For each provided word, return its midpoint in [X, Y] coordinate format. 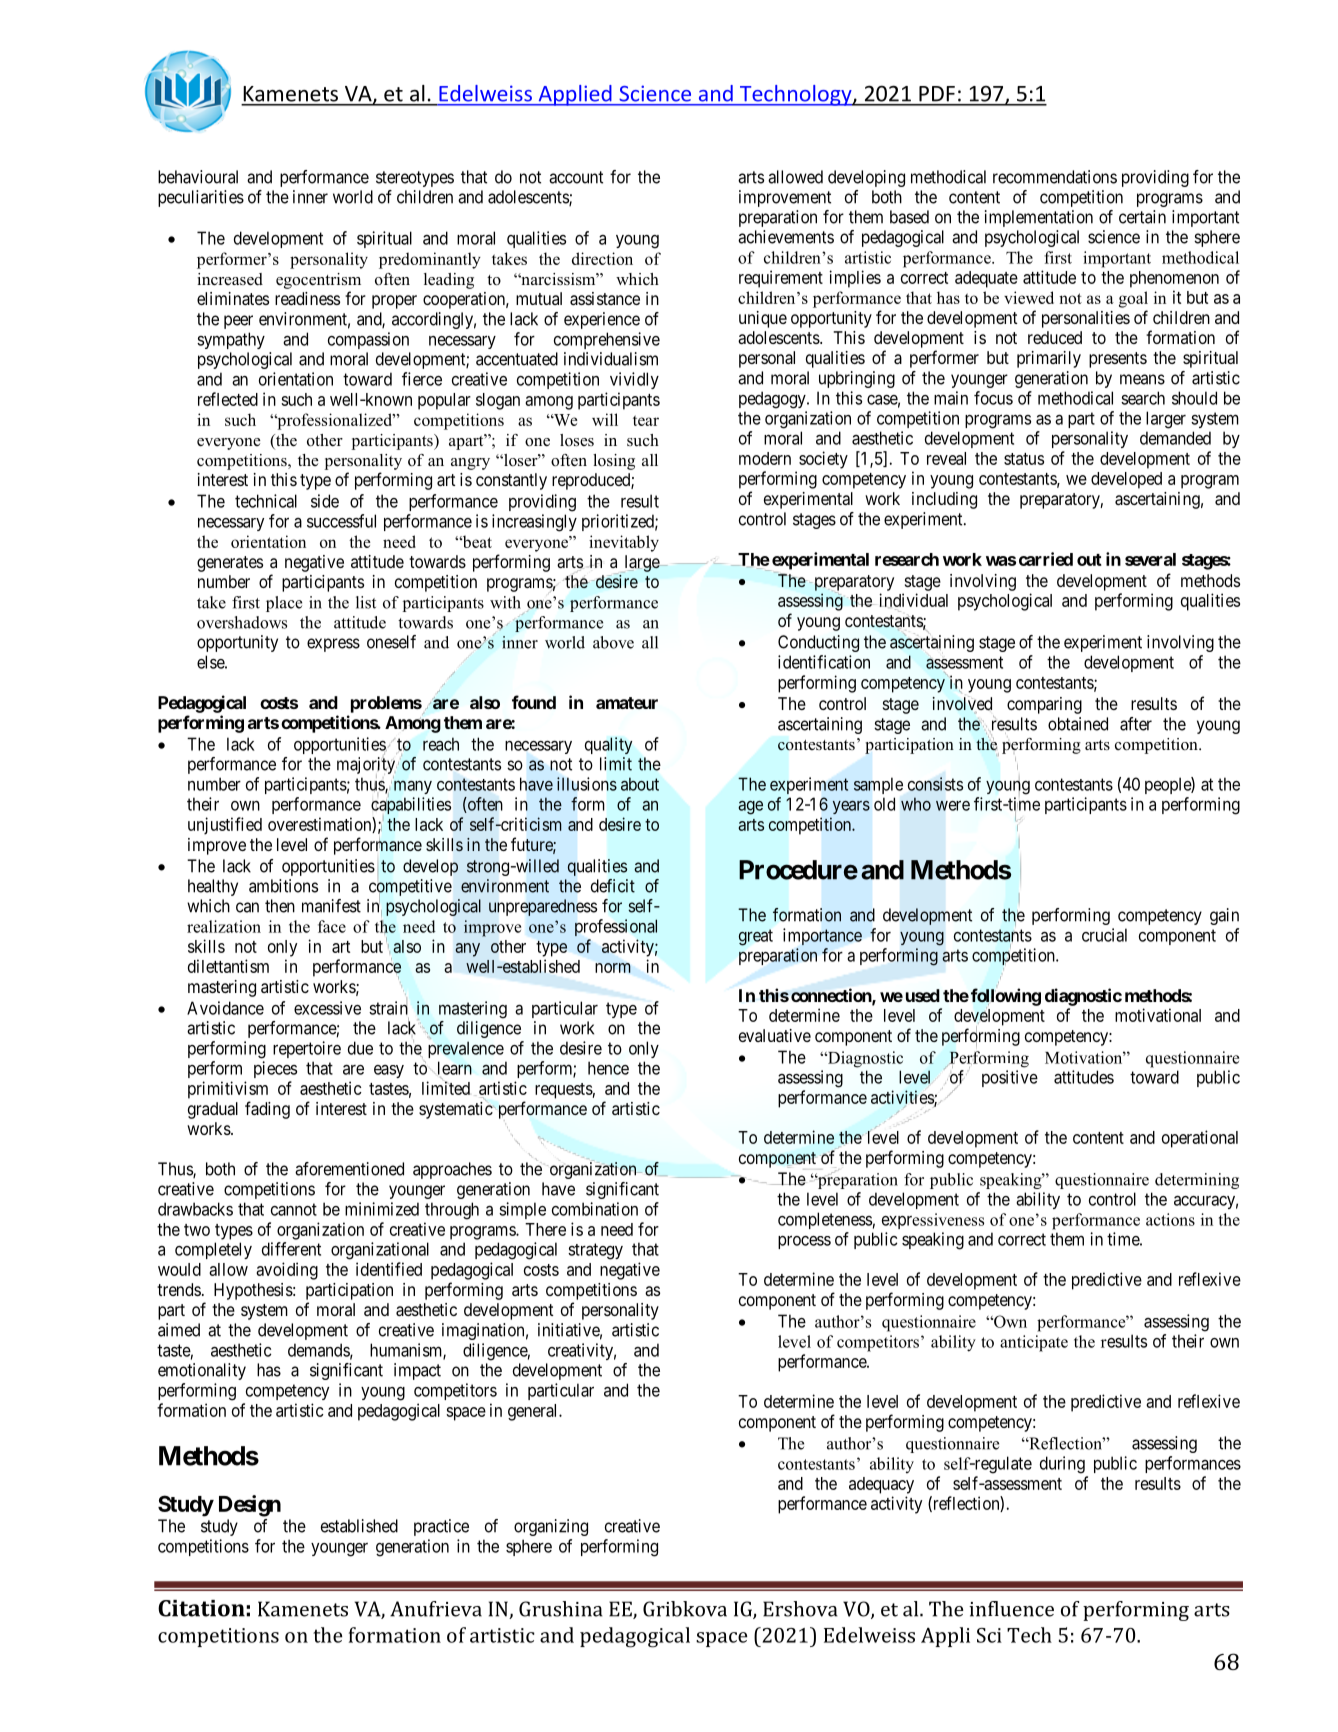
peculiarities [201, 198]
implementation [1039, 218]
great [756, 937]
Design [250, 1506]
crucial [1104, 935]
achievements [786, 237]
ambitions [283, 886]
